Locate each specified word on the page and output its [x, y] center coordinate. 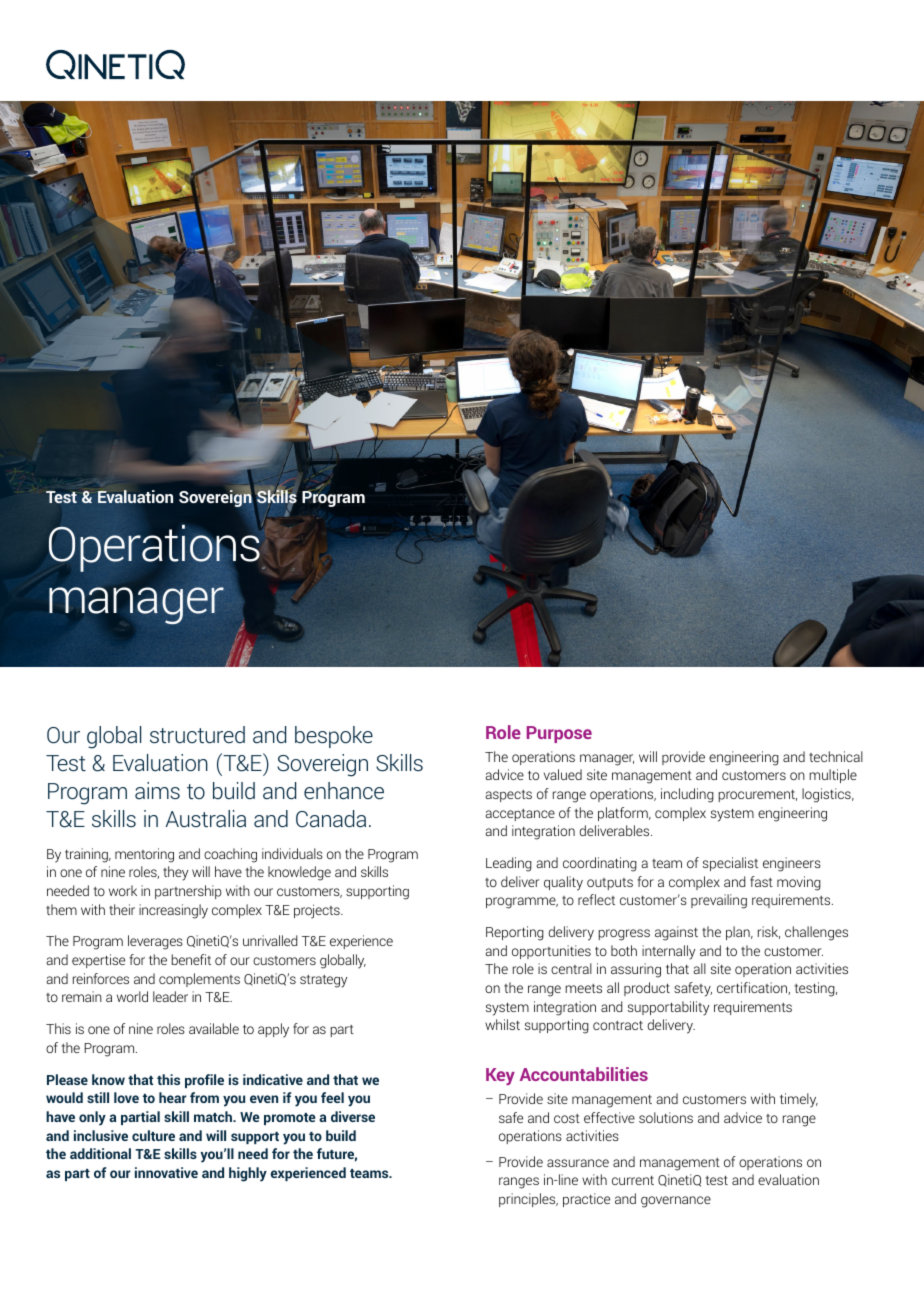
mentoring [144, 855]
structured [197, 735]
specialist [730, 864]
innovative [166, 1172]
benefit [191, 959]
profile [204, 1081]
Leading [509, 864]
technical [836, 756]
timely [799, 1100]
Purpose [559, 734]
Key [500, 1076]
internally [668, 952]
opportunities [551, 952]
